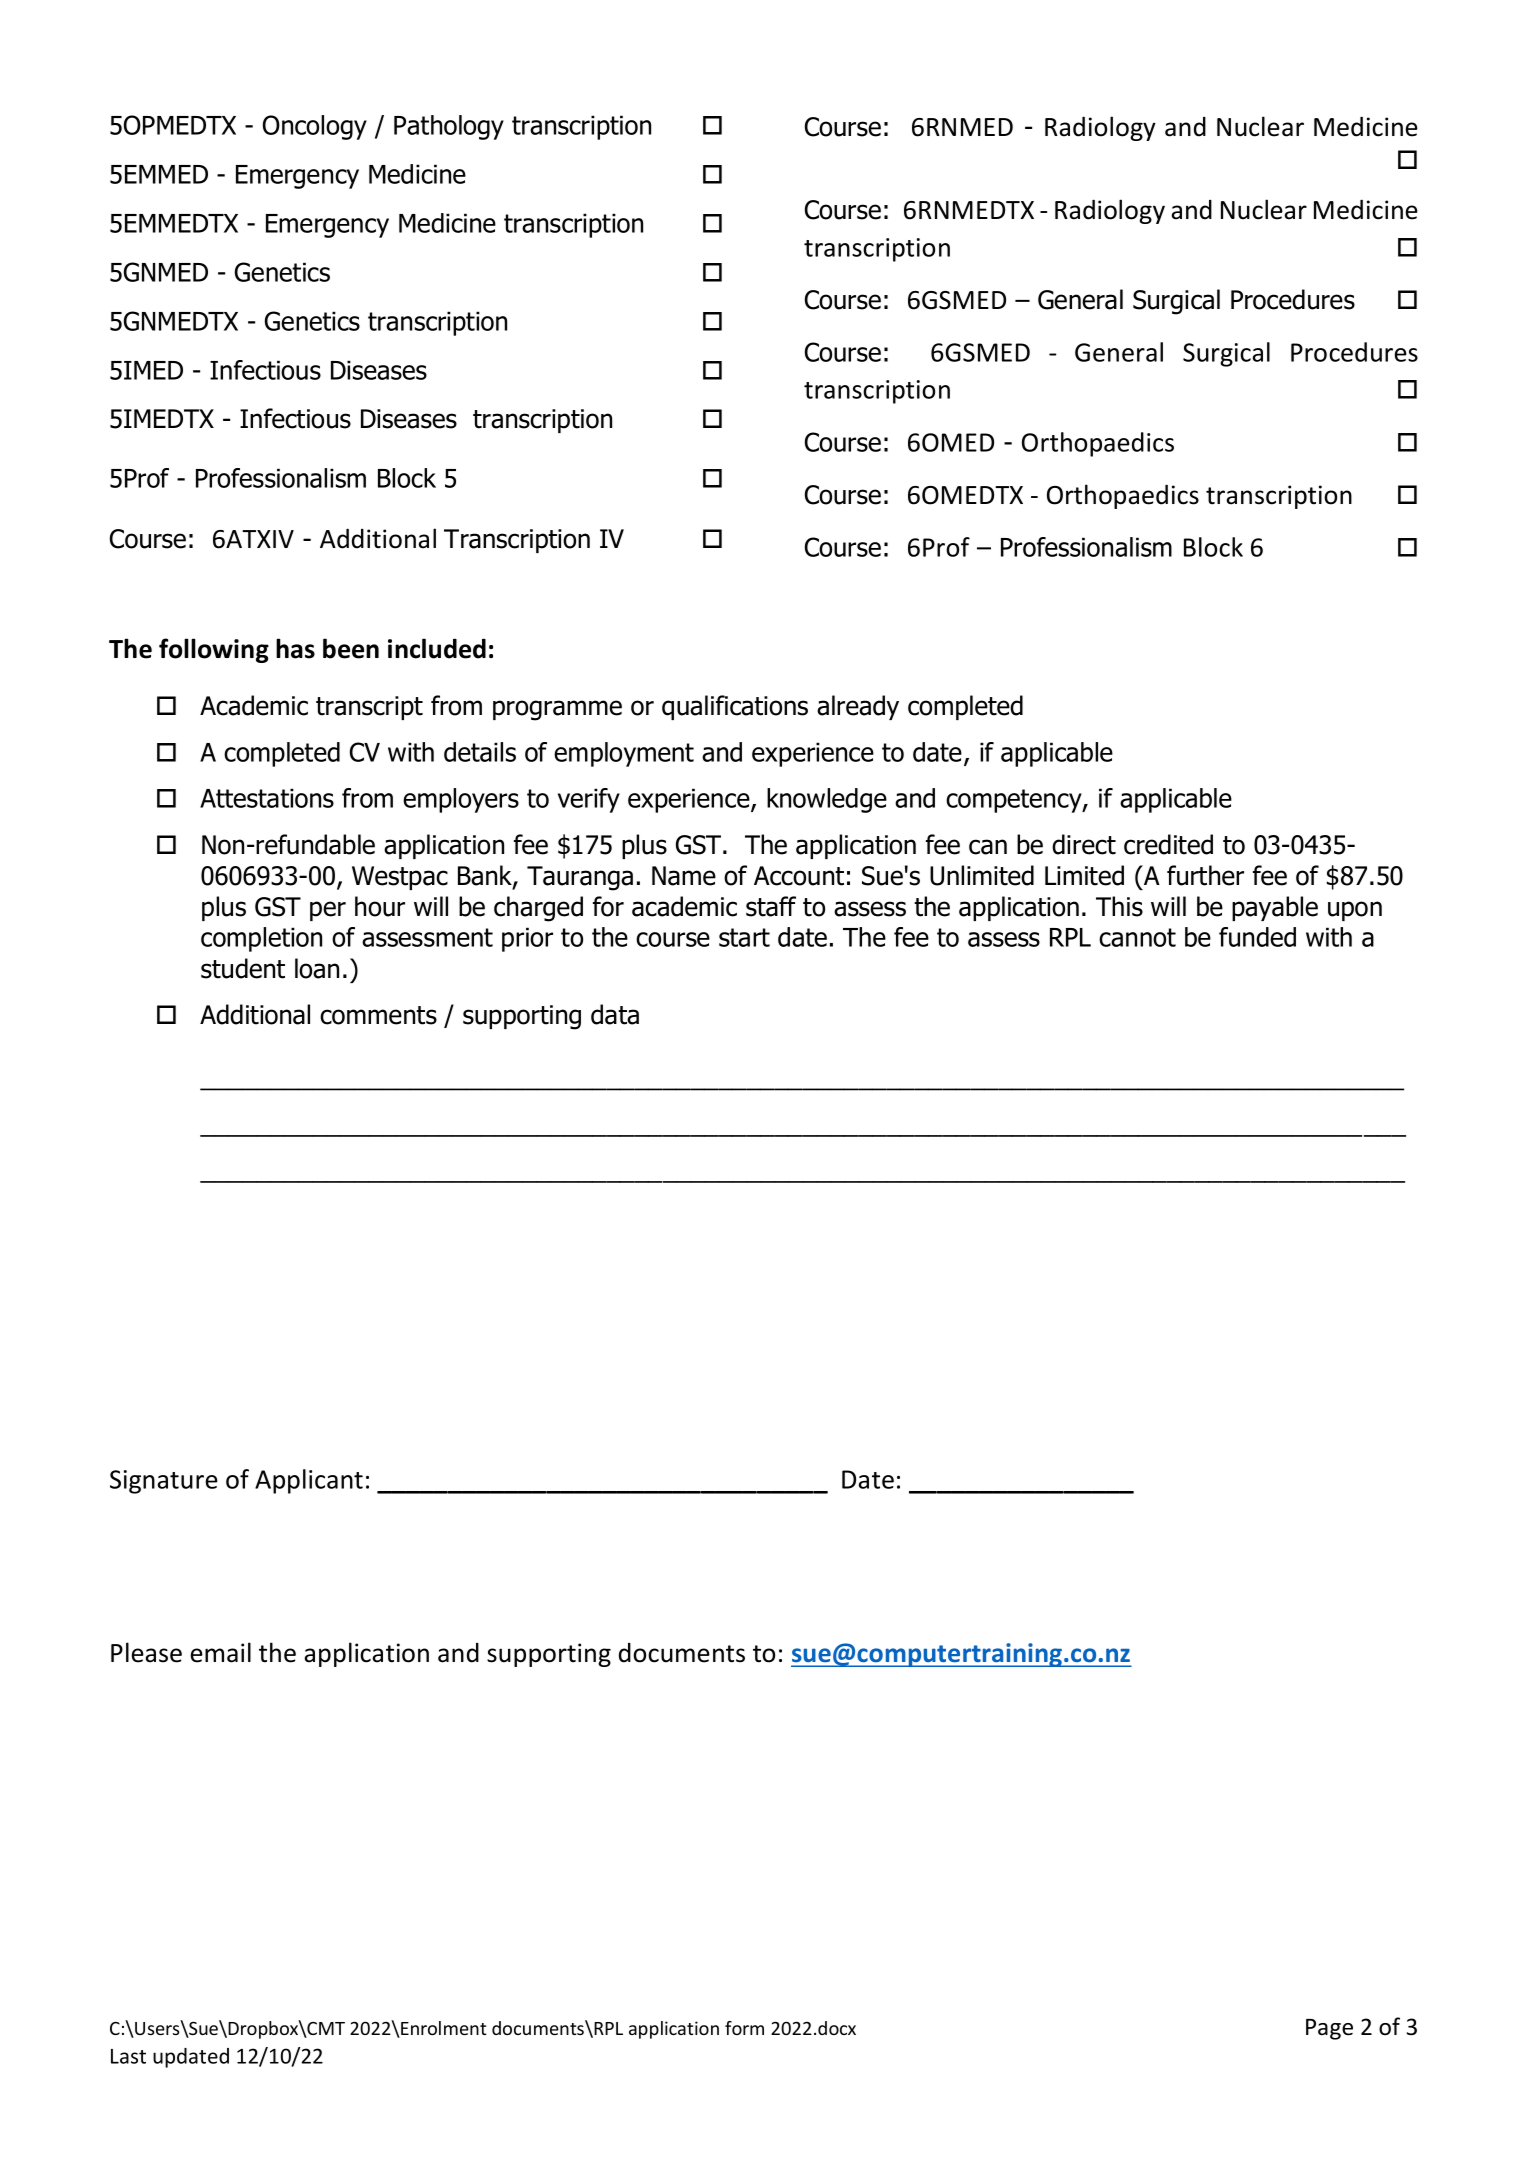 This image has width=1528, height=2161. I want to click on data, so click(615, 1014).
